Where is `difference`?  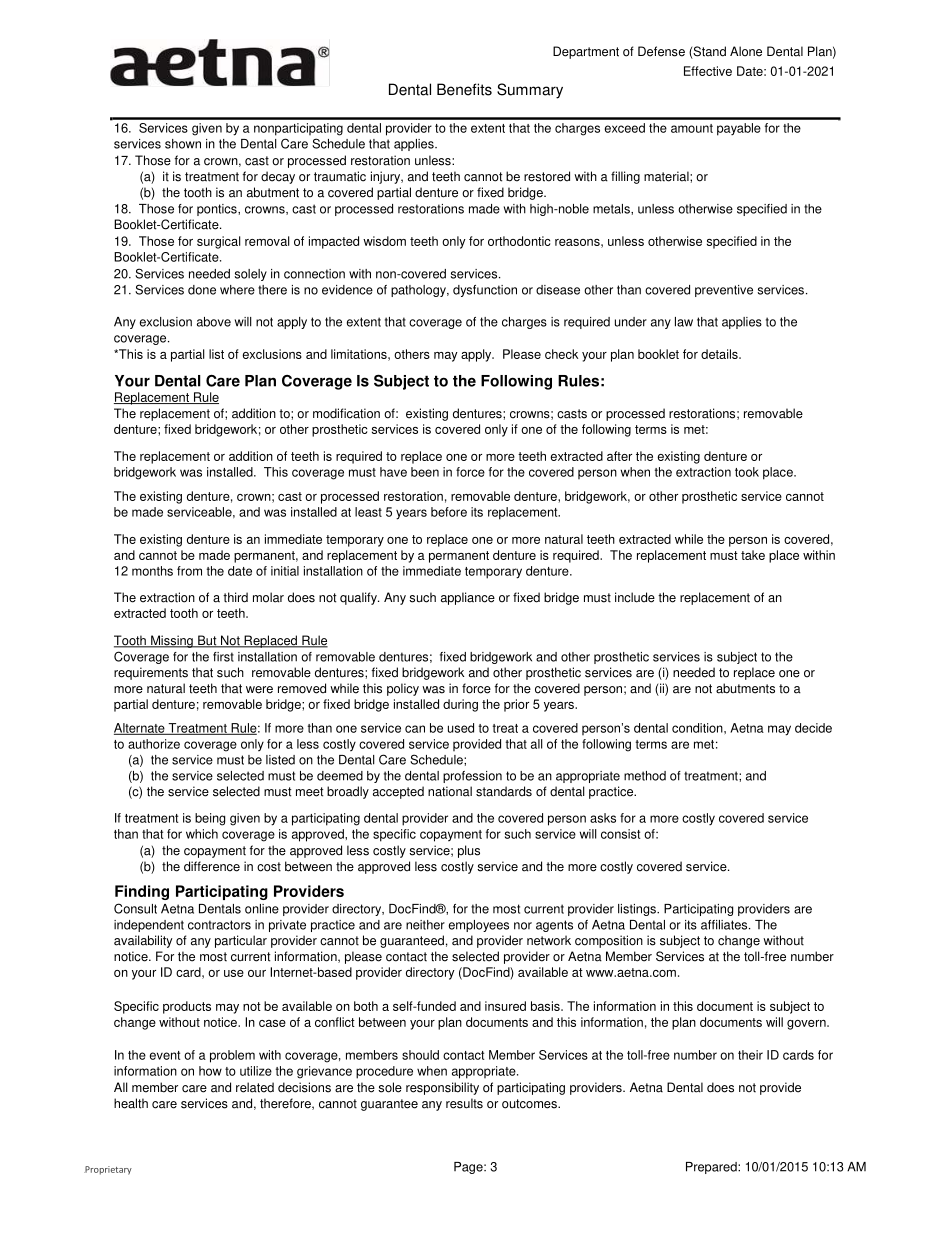
difference is located at coordinates (212, 866).
